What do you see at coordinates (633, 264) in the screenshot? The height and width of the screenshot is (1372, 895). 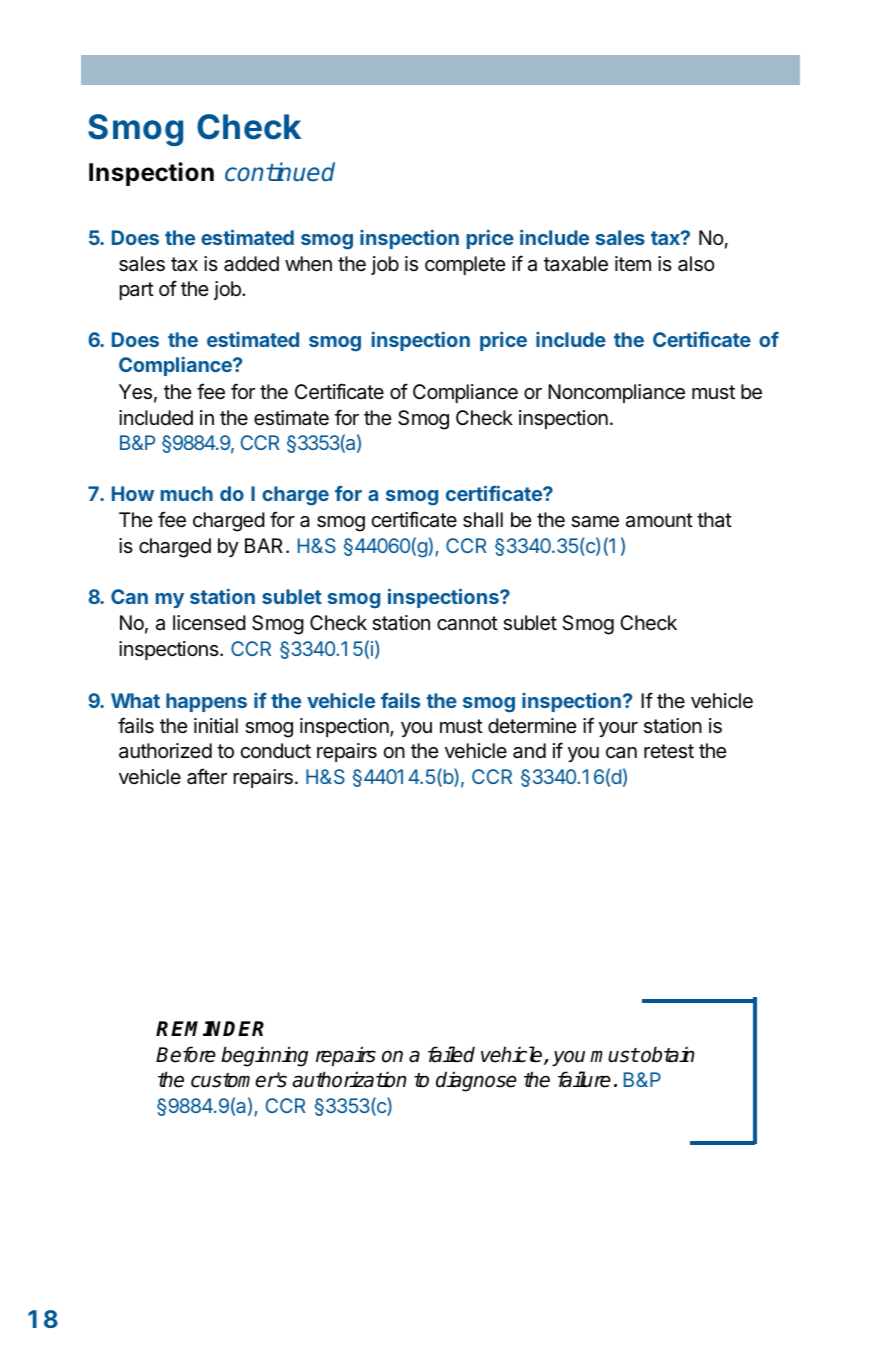 I see `item` at bounding box center [633, 264].
